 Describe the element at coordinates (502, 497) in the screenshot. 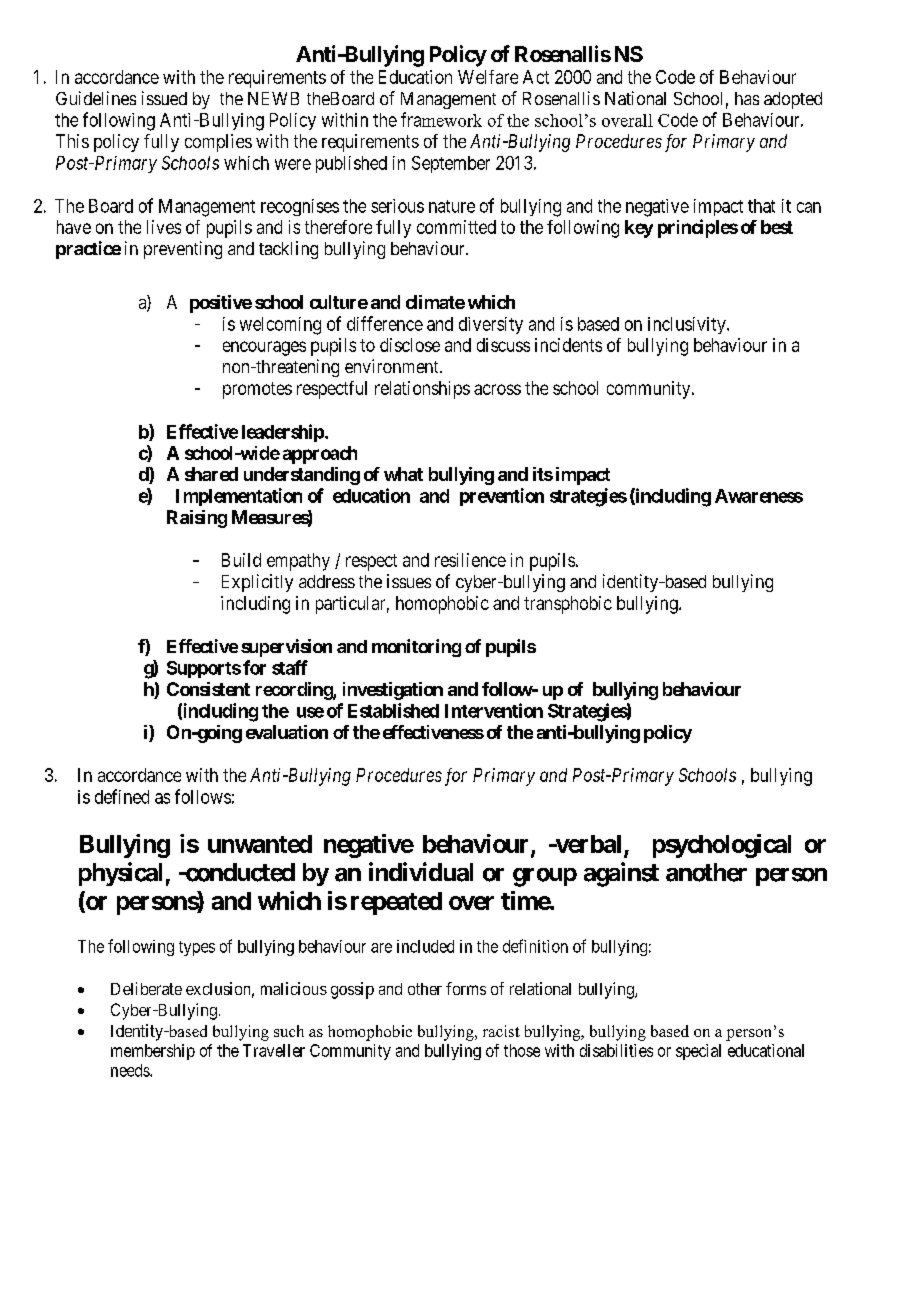

I see `prevention` at that location.
